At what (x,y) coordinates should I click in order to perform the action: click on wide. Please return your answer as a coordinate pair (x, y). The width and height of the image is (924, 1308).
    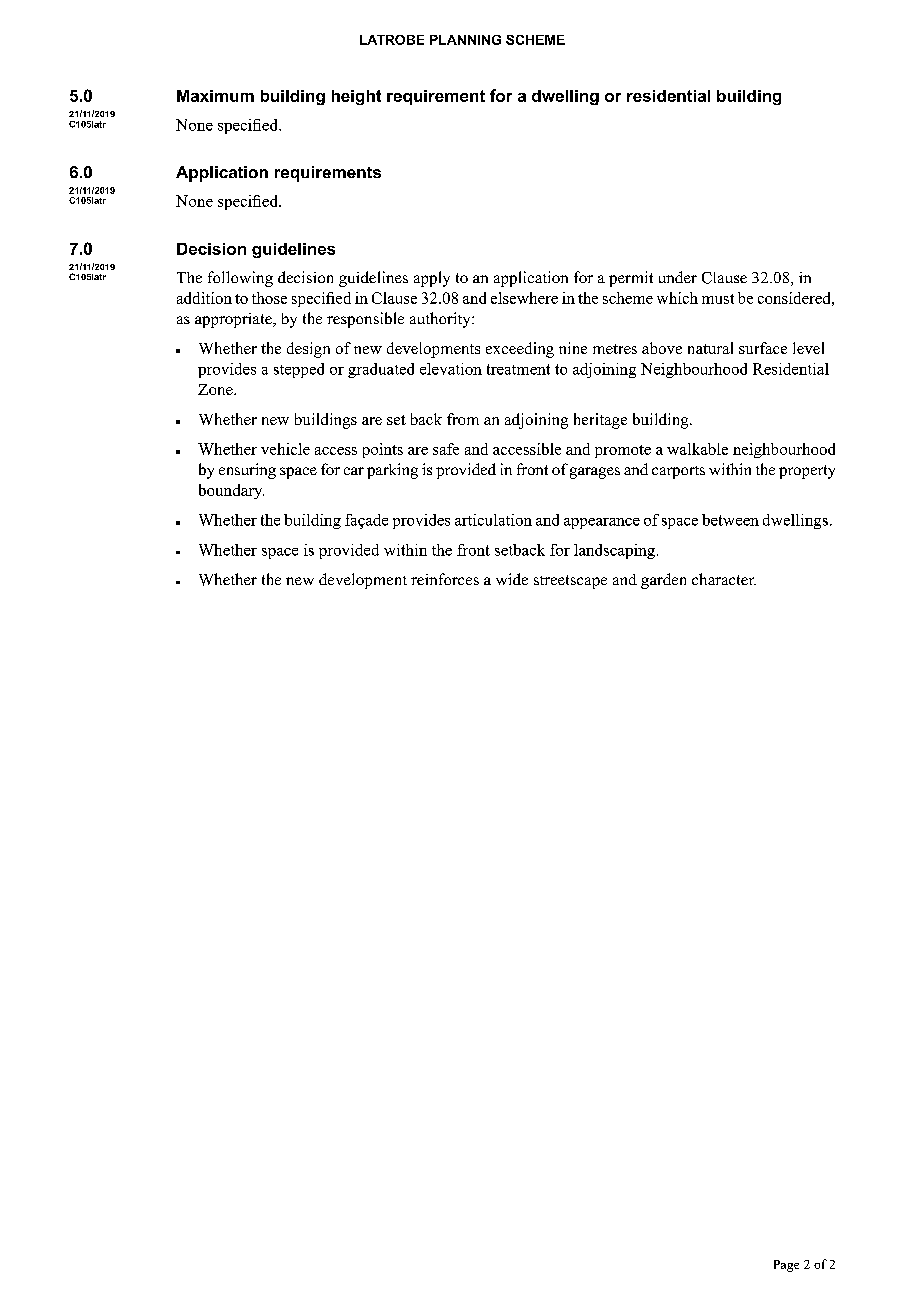
    Looking at the image, I should click on (512, 579).
